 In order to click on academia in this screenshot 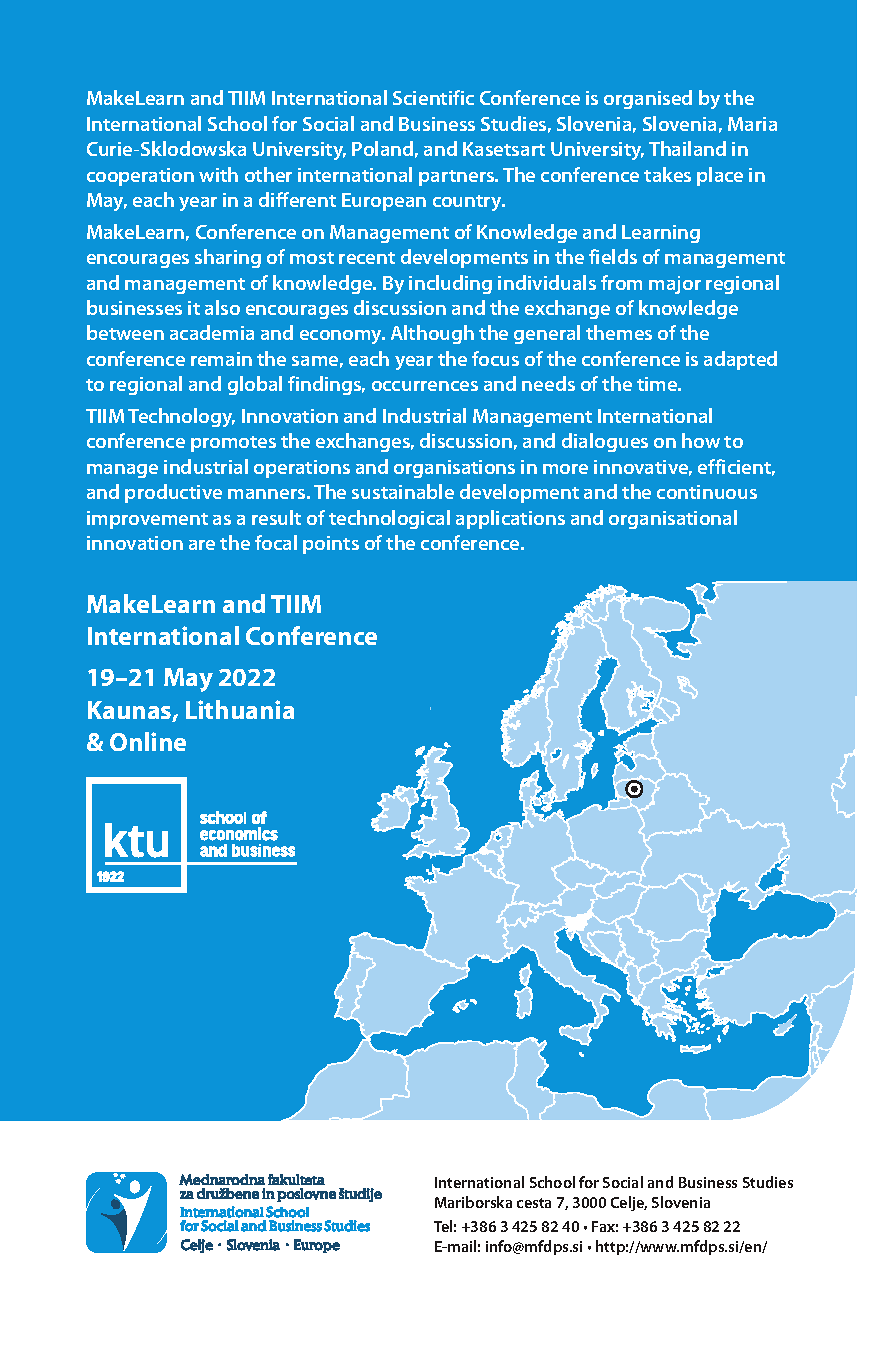, I will do `click(212, 332)`.
